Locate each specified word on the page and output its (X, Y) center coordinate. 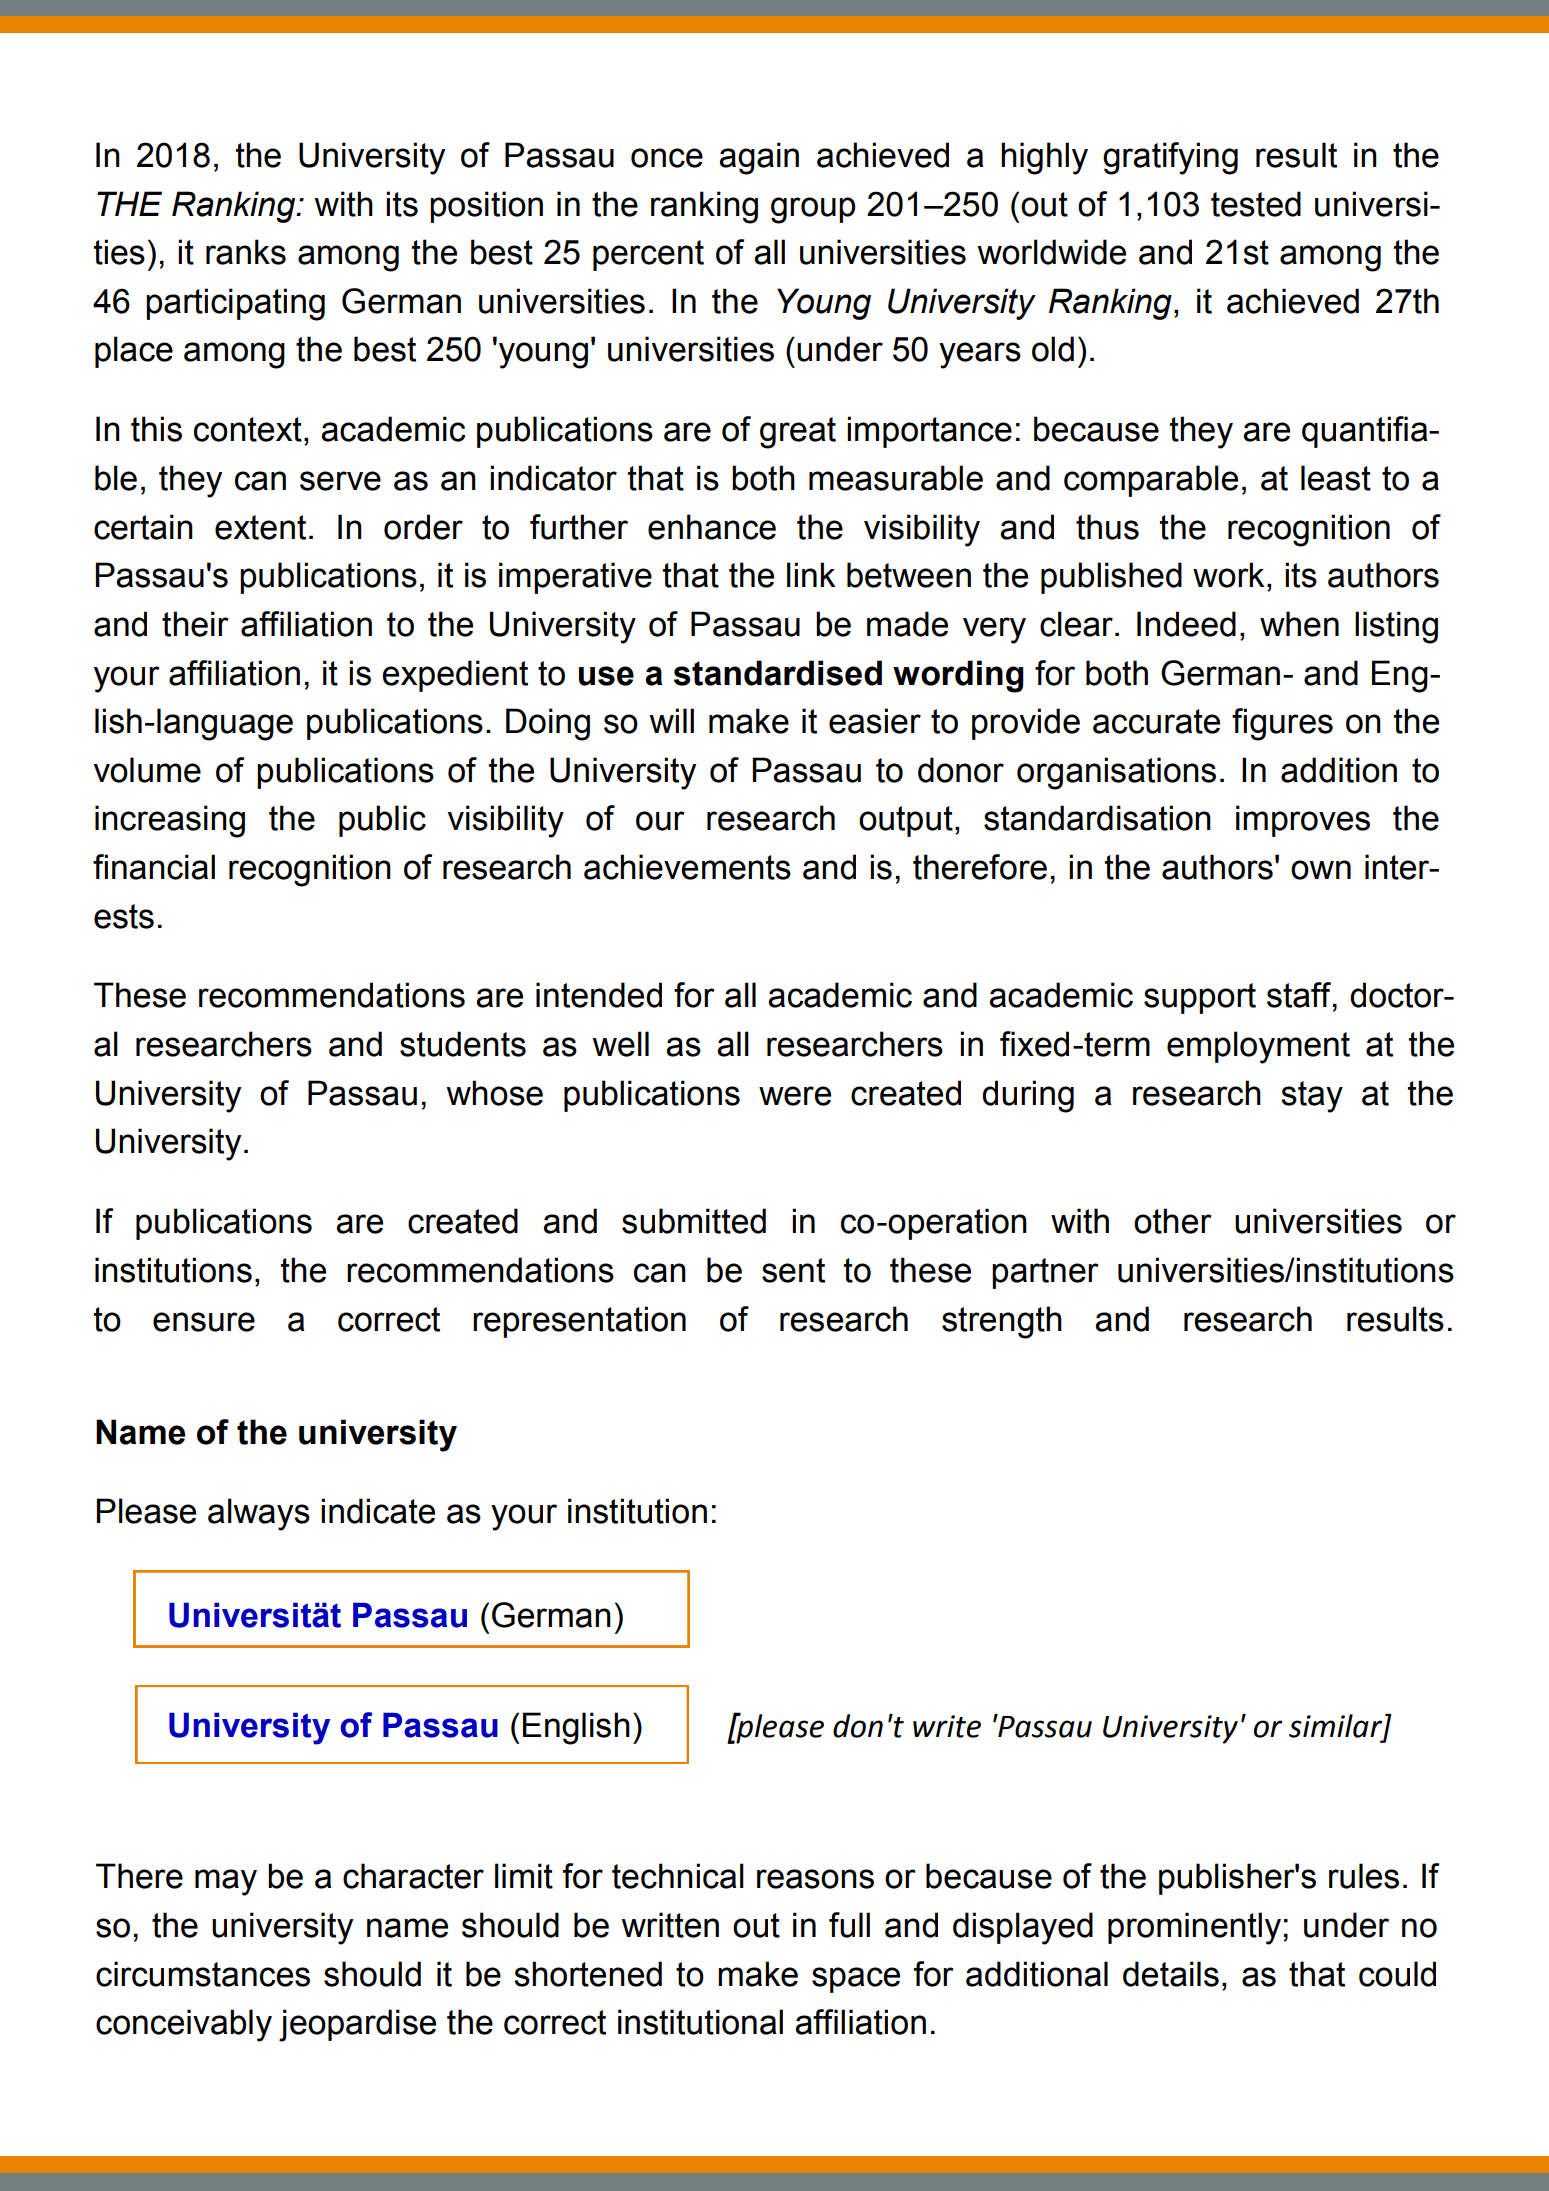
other (1173, 1221)
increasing (170, 821)
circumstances (203, 1974)
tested (1256, 204)
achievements (687, 867)
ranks (246, 252)
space (856, 1980)
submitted (694, 1221)
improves (1303, 821)
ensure (204, 1322)
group (813, 210)
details (1171, 1974)
